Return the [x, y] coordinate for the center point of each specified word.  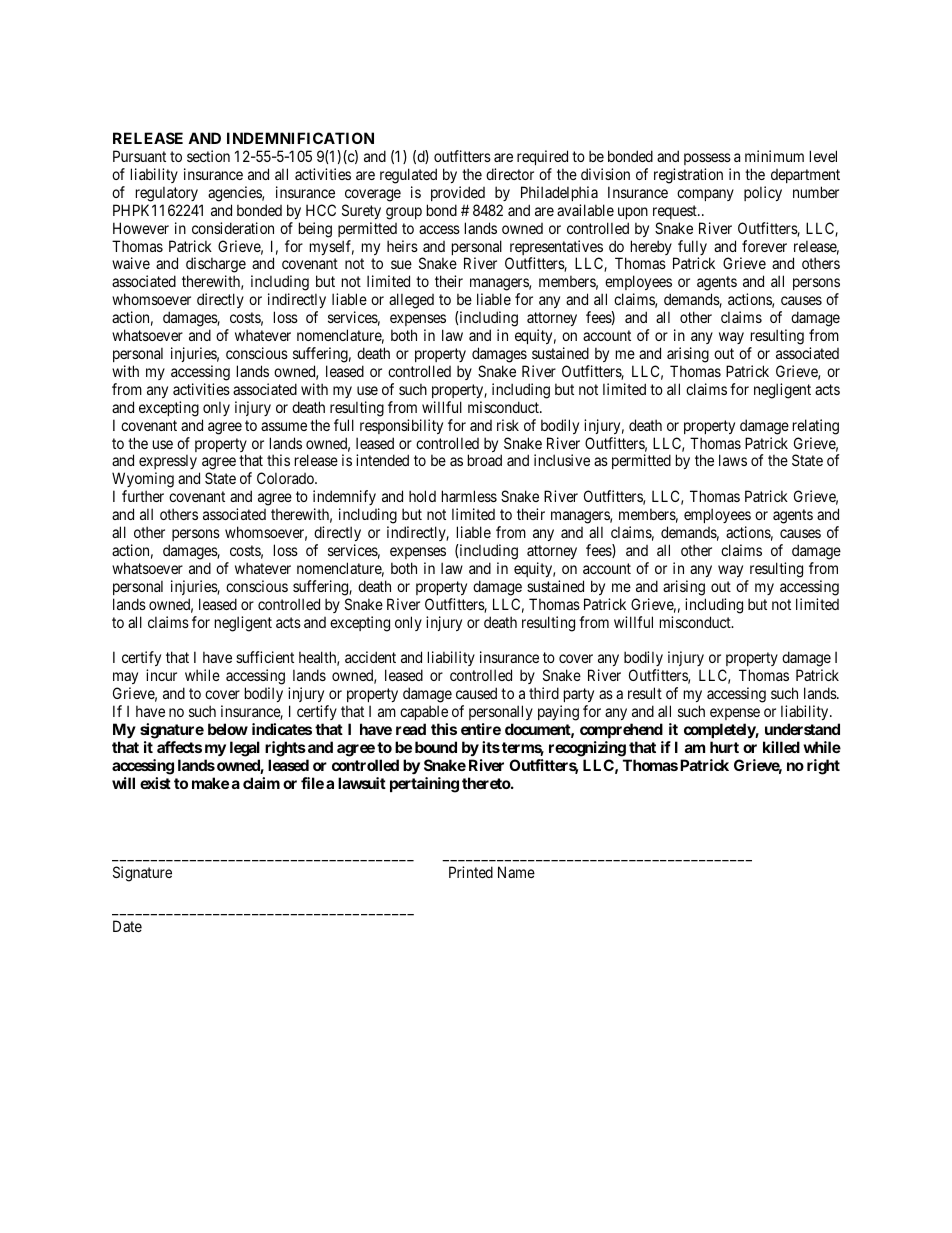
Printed [471, 872]
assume [284, 426]
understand [802, 729]
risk [508, 425]
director [510, 174]
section [208, 156]
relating [816, 427]
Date [127, 926]
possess [707, 159]
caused [476, 693]
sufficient [265, 657]
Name [516, 872]
